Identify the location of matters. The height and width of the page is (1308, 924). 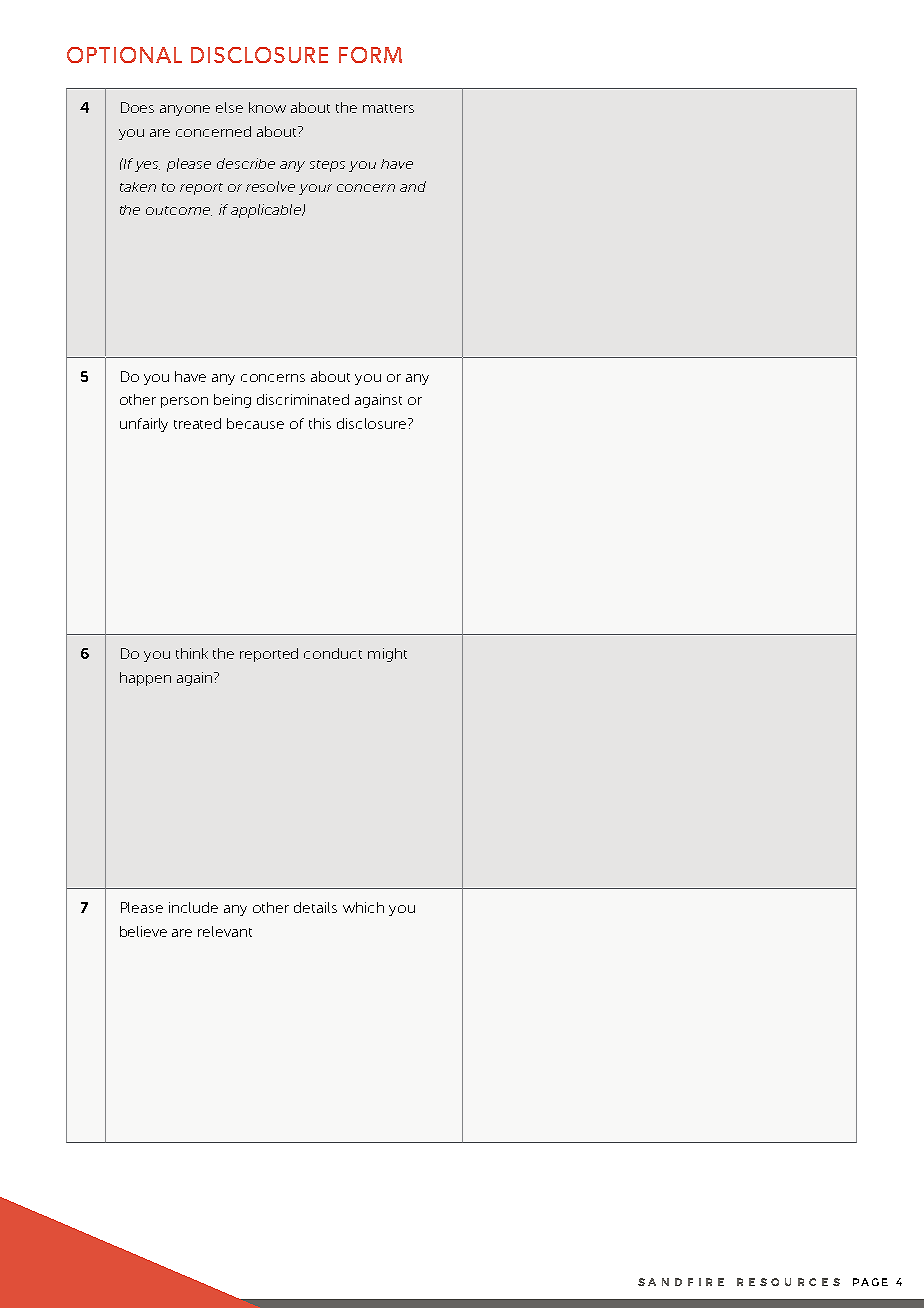
(388, 108).
